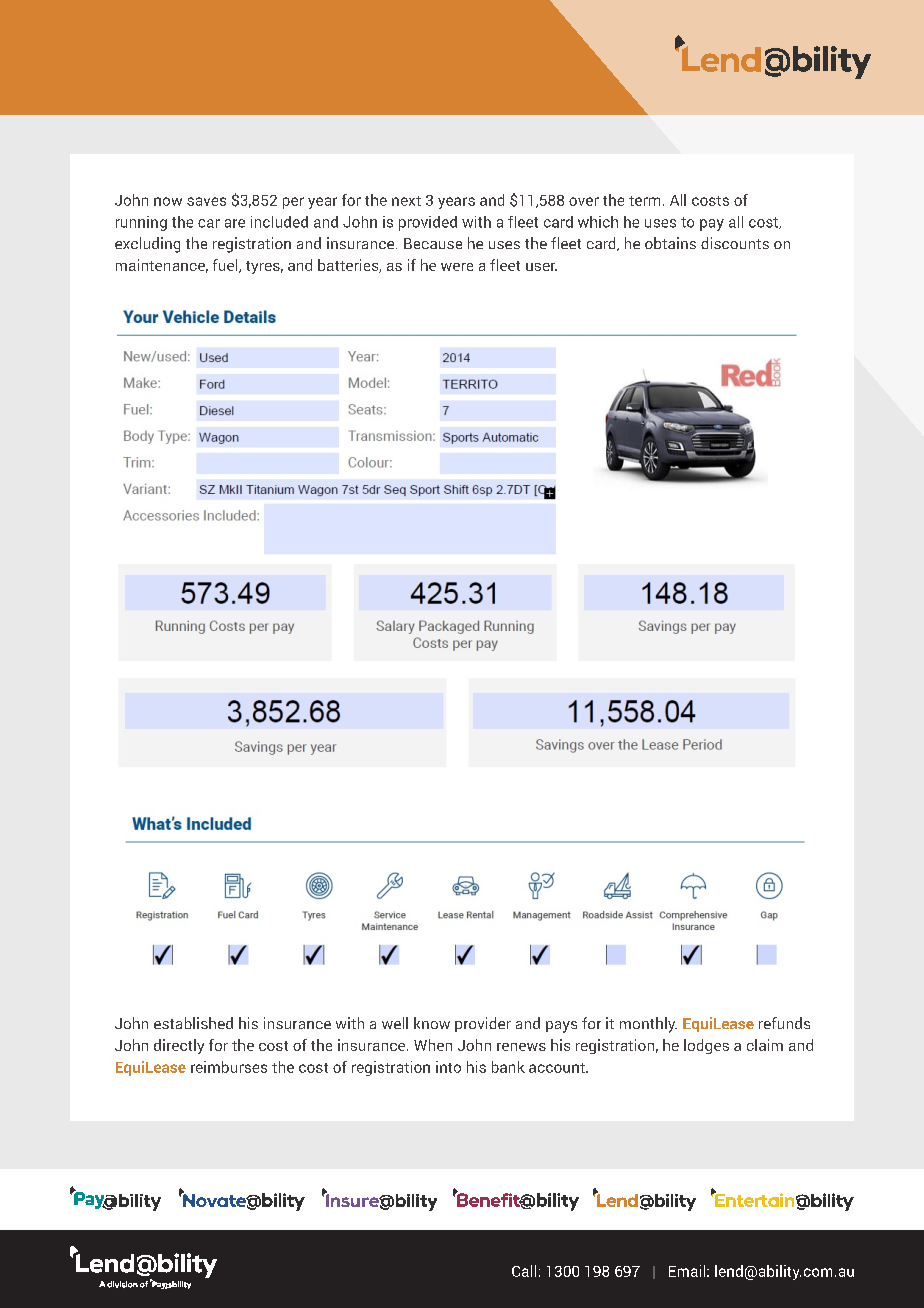 The width and height of the screenshot is (924, 1308). Describe the element at coordinates (433, 243) in the screenshot. I see `Because` at that location.
